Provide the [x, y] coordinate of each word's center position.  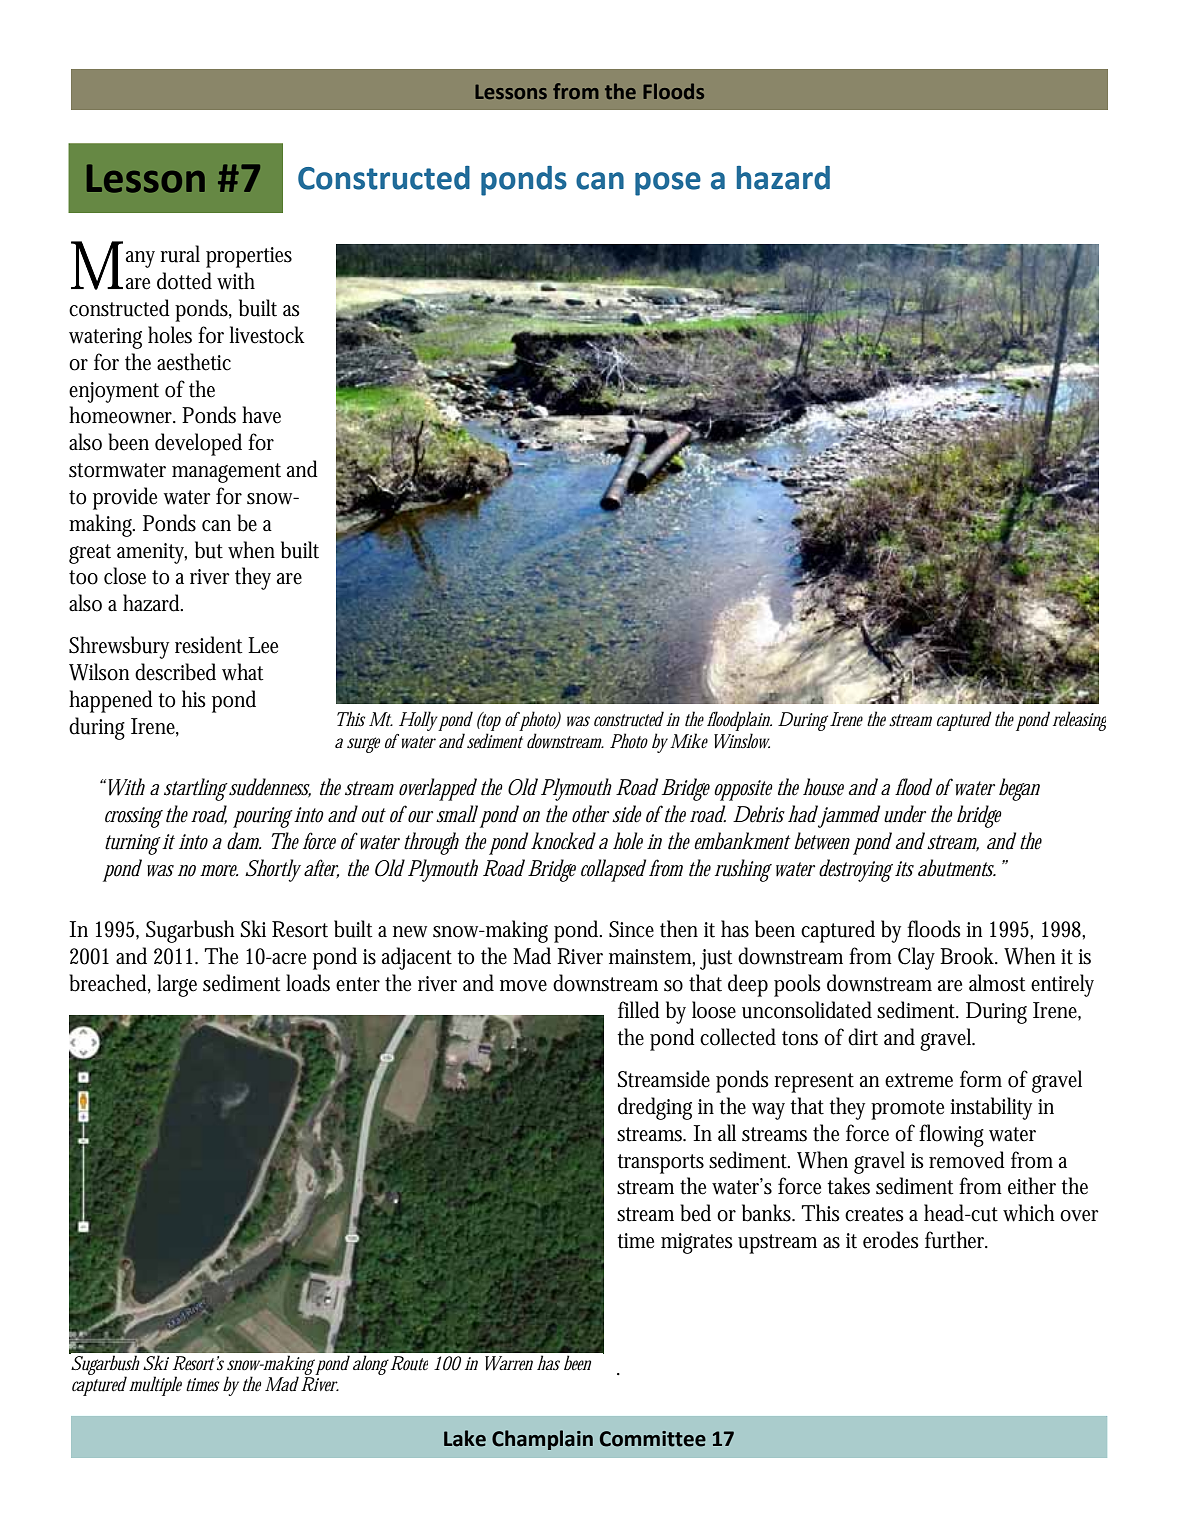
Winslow [742, 741]
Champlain [542, 1440]
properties [249, 257]
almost [997, 983]
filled [639, 1010]
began [1019, 789]
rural [180, 254]
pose [668, 184]
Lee [263, 645]
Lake [465, 1438]
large [177, 985]
